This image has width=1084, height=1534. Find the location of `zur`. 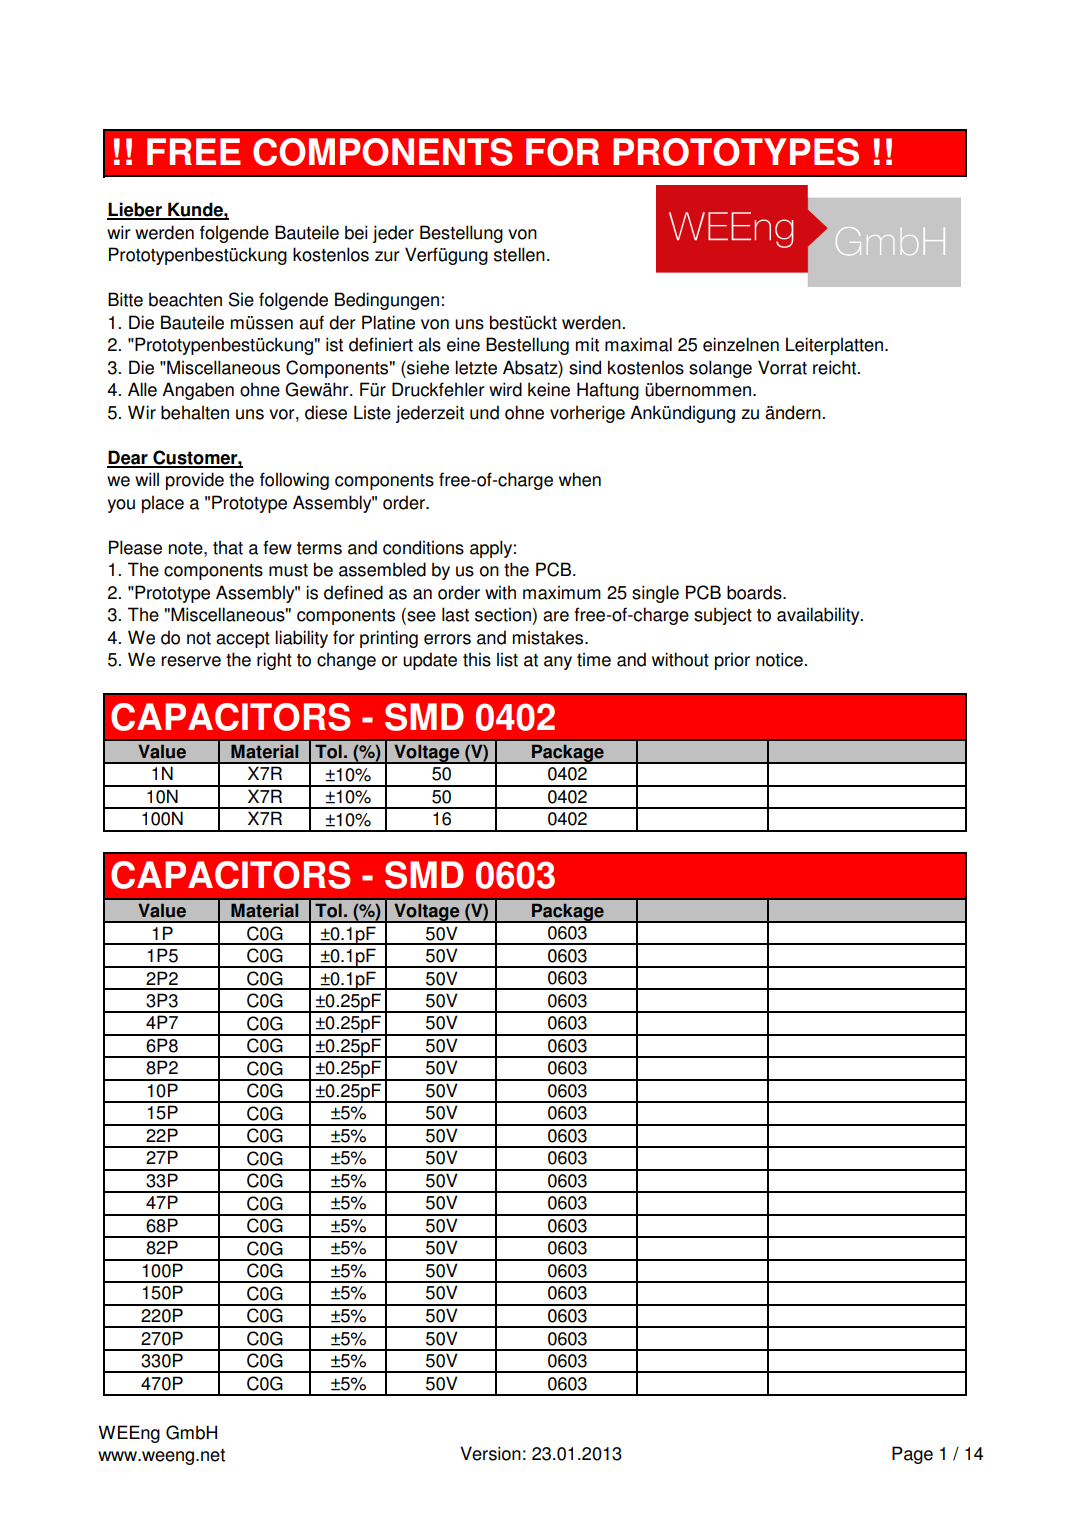

zur is located at coordinates (387, 256).
